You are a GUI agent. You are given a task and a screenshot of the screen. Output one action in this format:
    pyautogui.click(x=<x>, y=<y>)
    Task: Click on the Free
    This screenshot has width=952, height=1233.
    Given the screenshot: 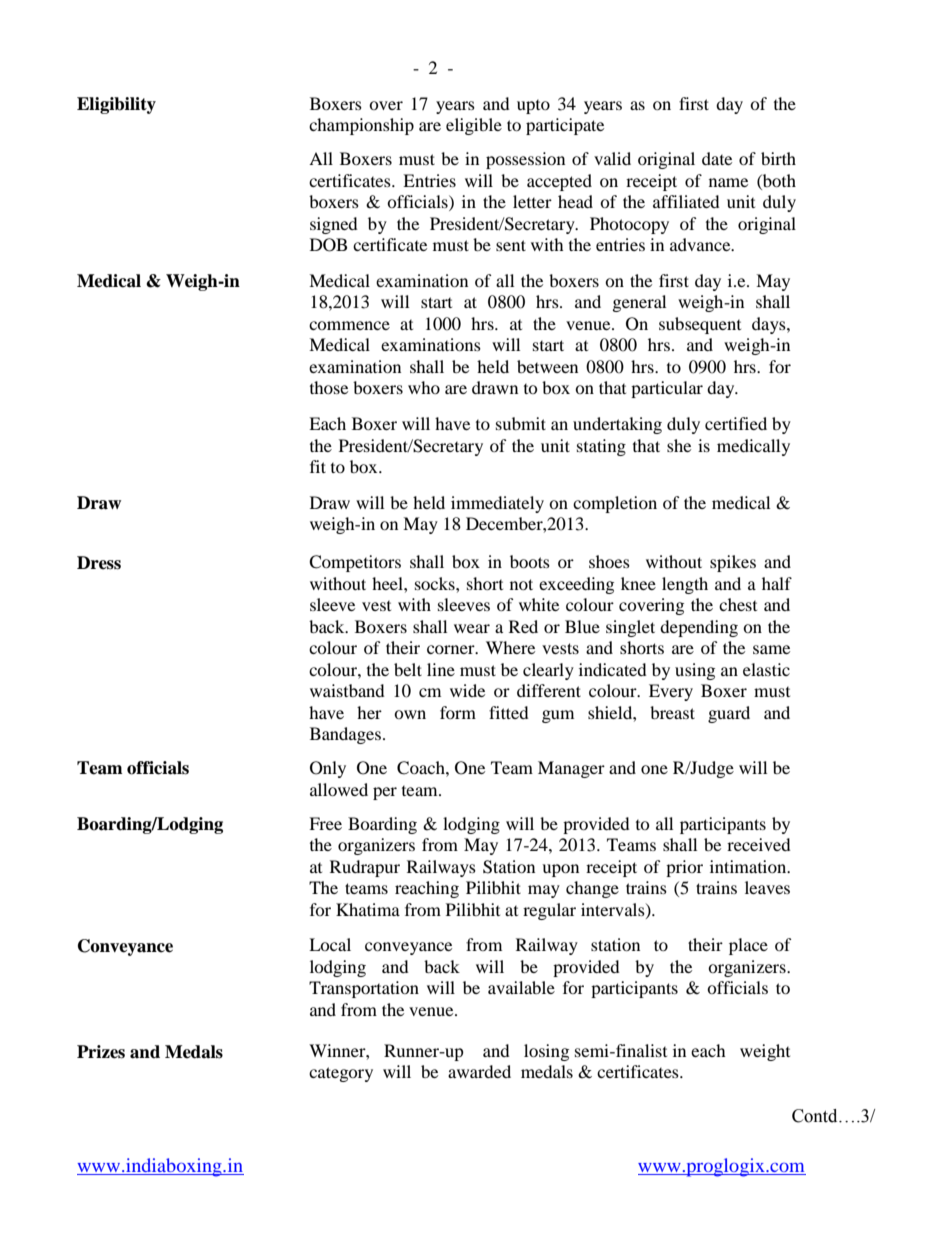 What is the action you would take?
    pyautogui.click(x=325, y=823)
